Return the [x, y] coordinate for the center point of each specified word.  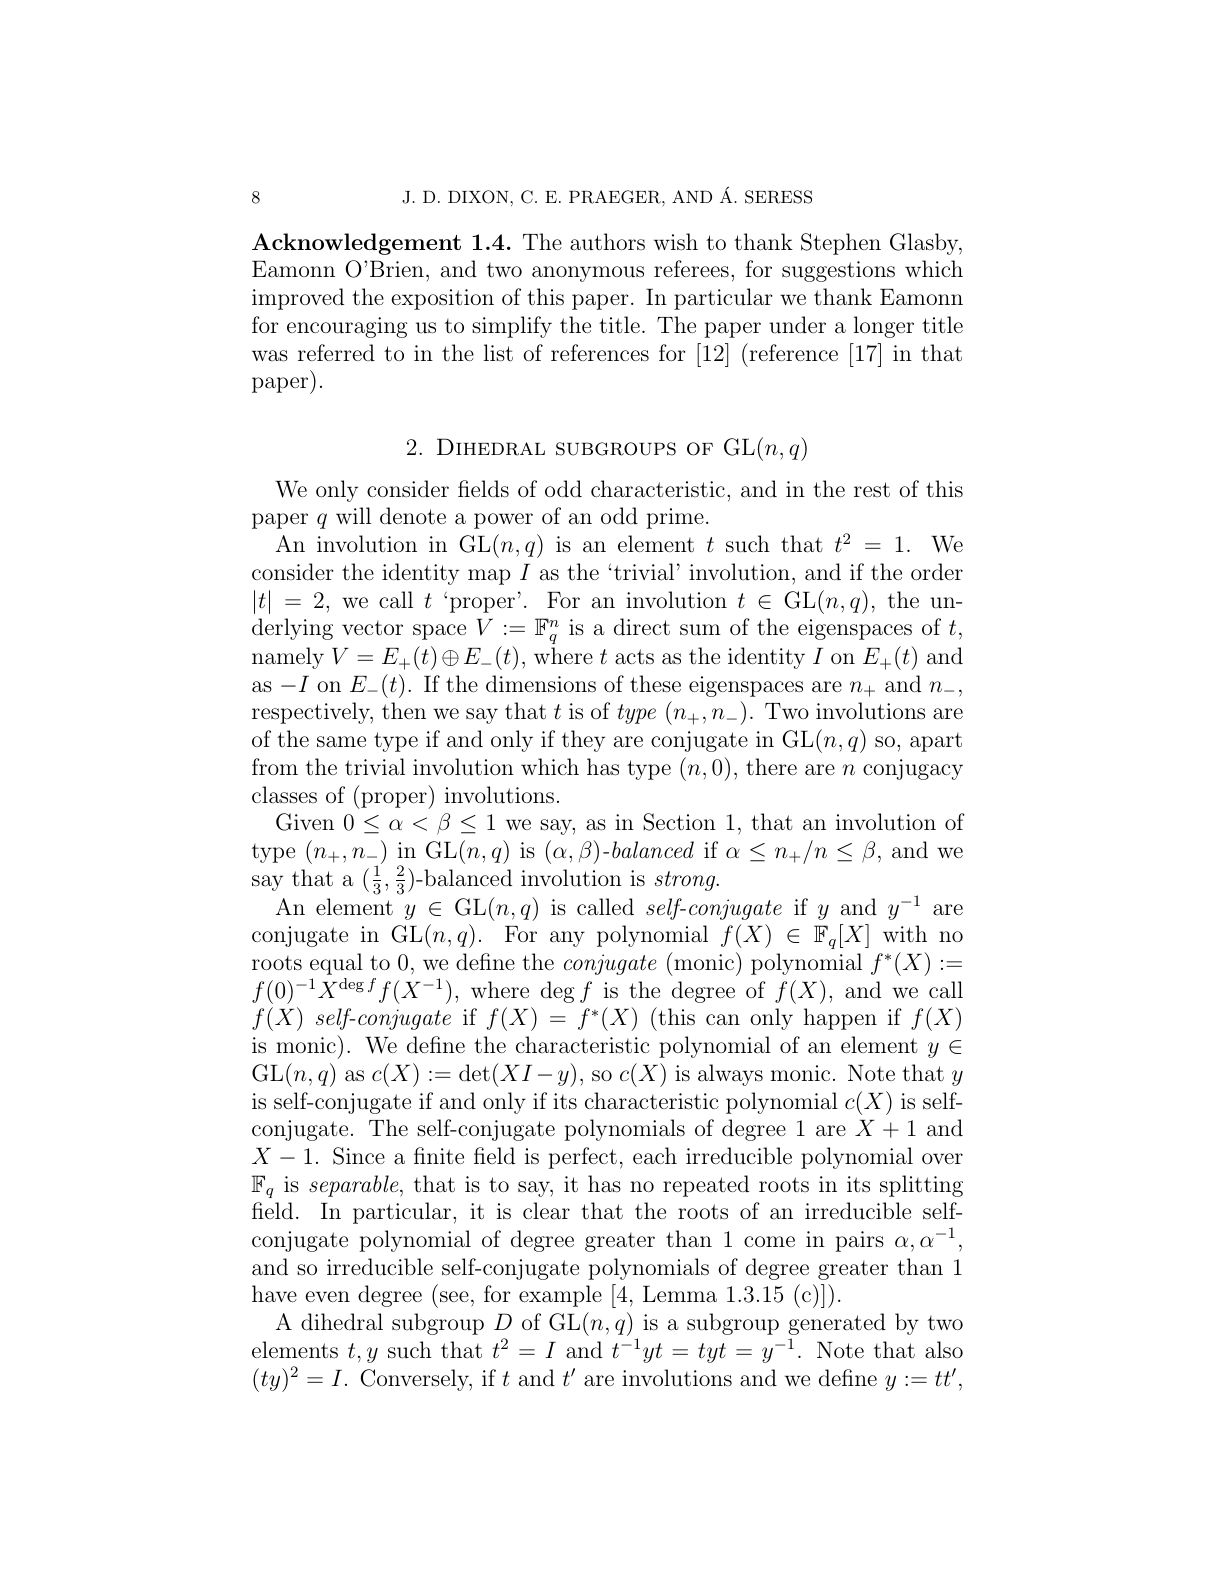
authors [607, 241]
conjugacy [913, 769]
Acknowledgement [356, 244]
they [583, 741]
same [341, 741]
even [327, 1296]
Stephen [841, 244]
